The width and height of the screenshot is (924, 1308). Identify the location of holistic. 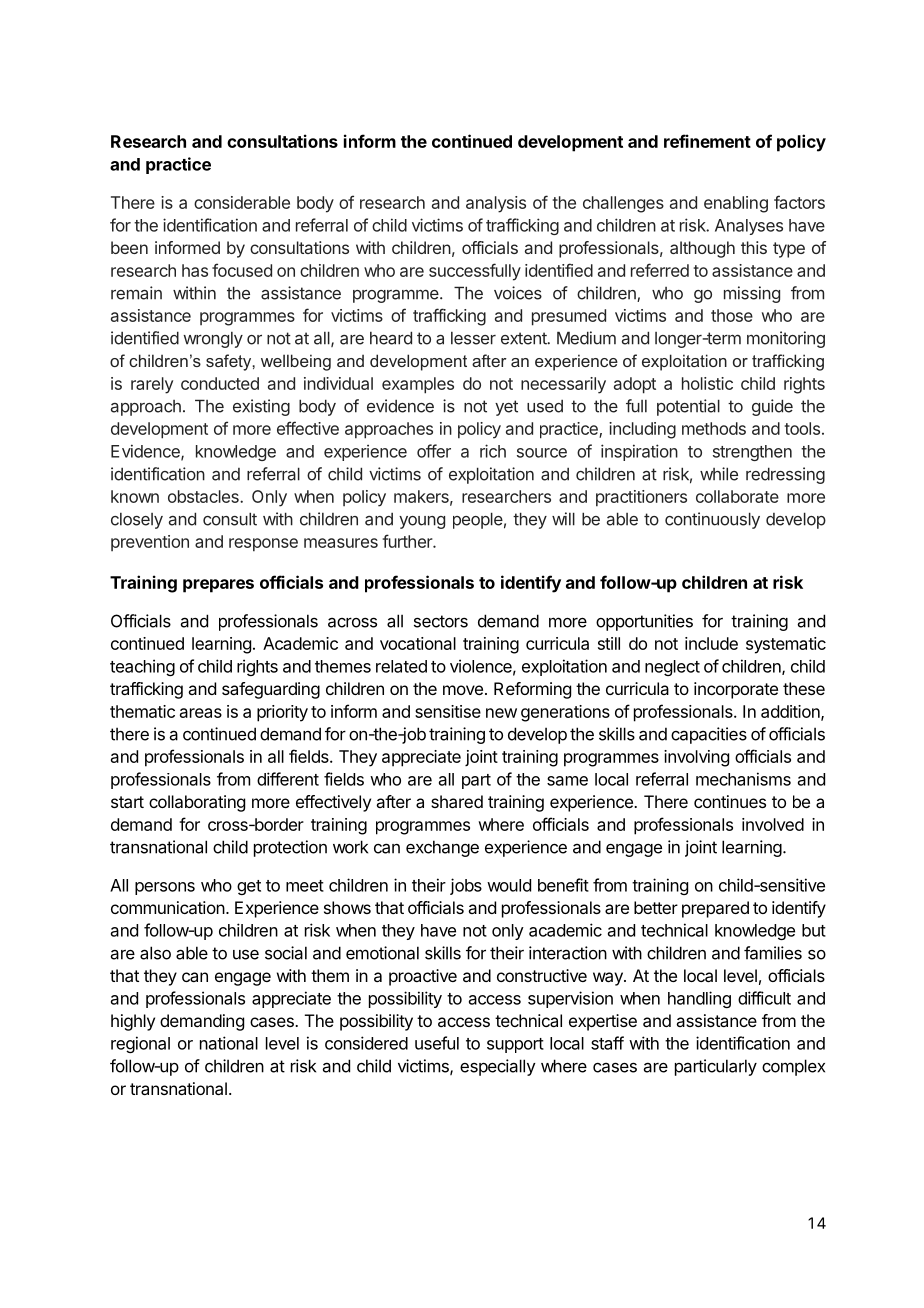
(707, 383).
